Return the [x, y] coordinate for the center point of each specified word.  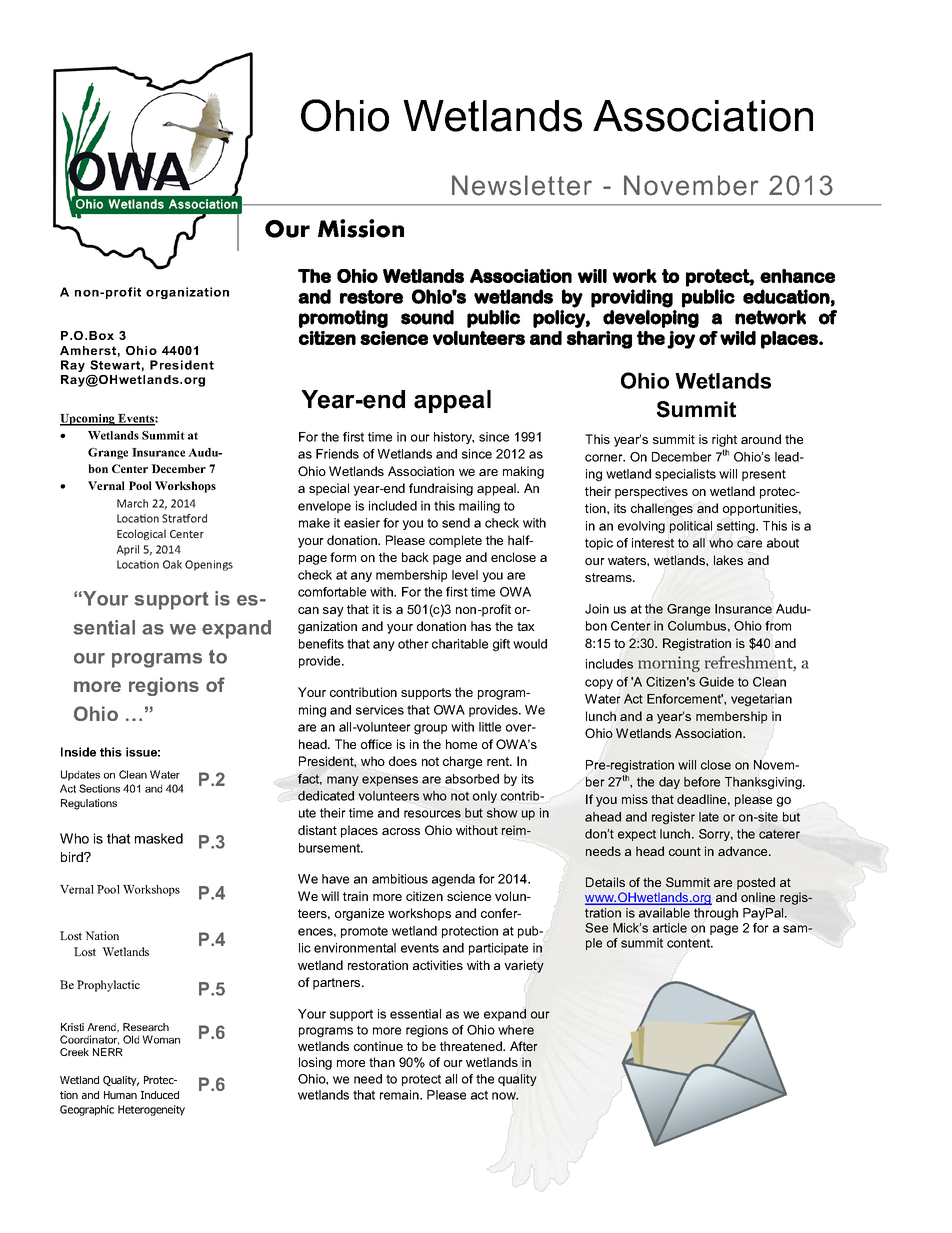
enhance [797, 276]
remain [400, 1095]
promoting [343, 319]
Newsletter [522, 185]
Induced [160, 1095]
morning [669, 664]
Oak [172, 564]
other [413, 644]
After [524, 1046]
